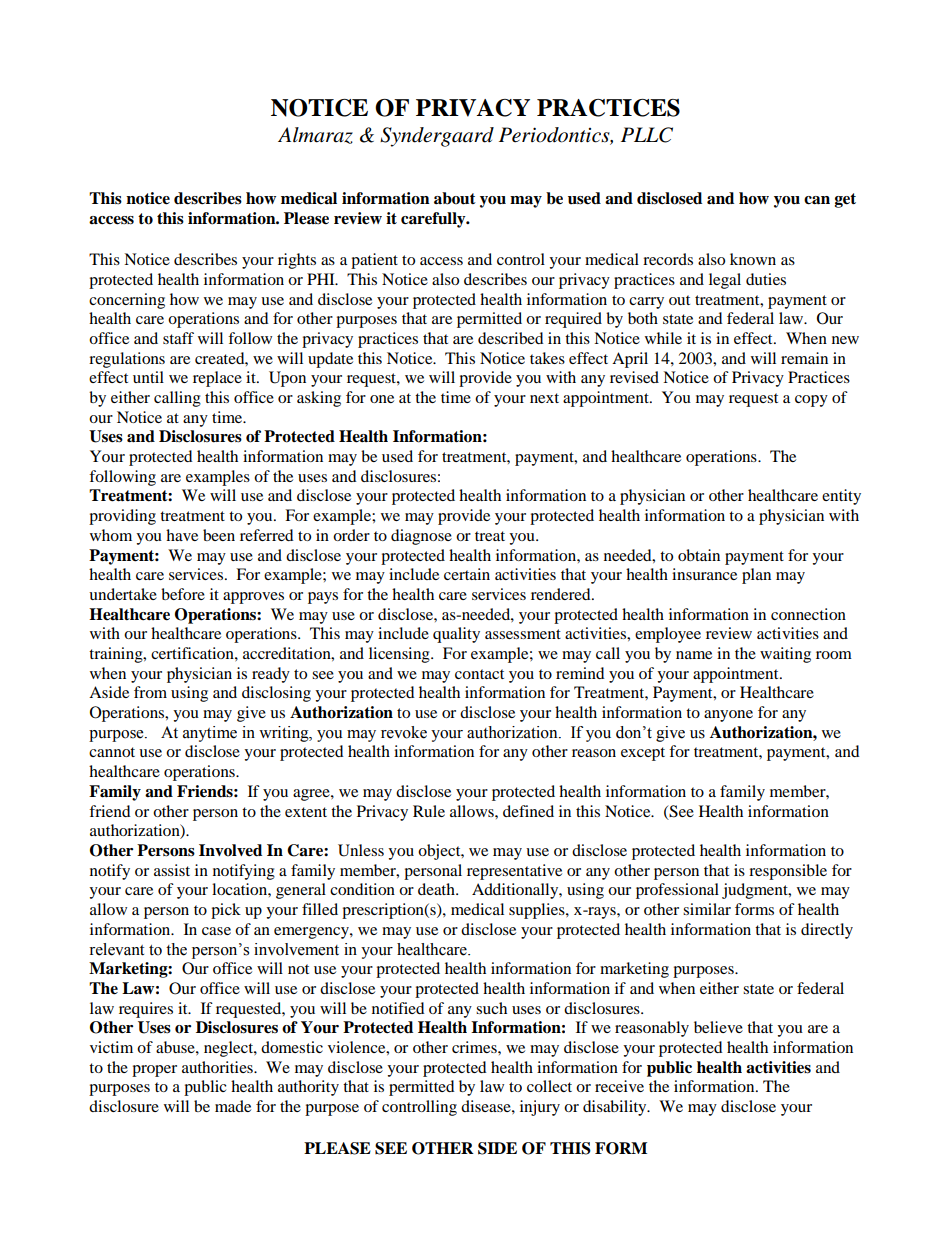  Describe the element at coordinates (841, 497) in the screenshot. I see `entity` at that location.
